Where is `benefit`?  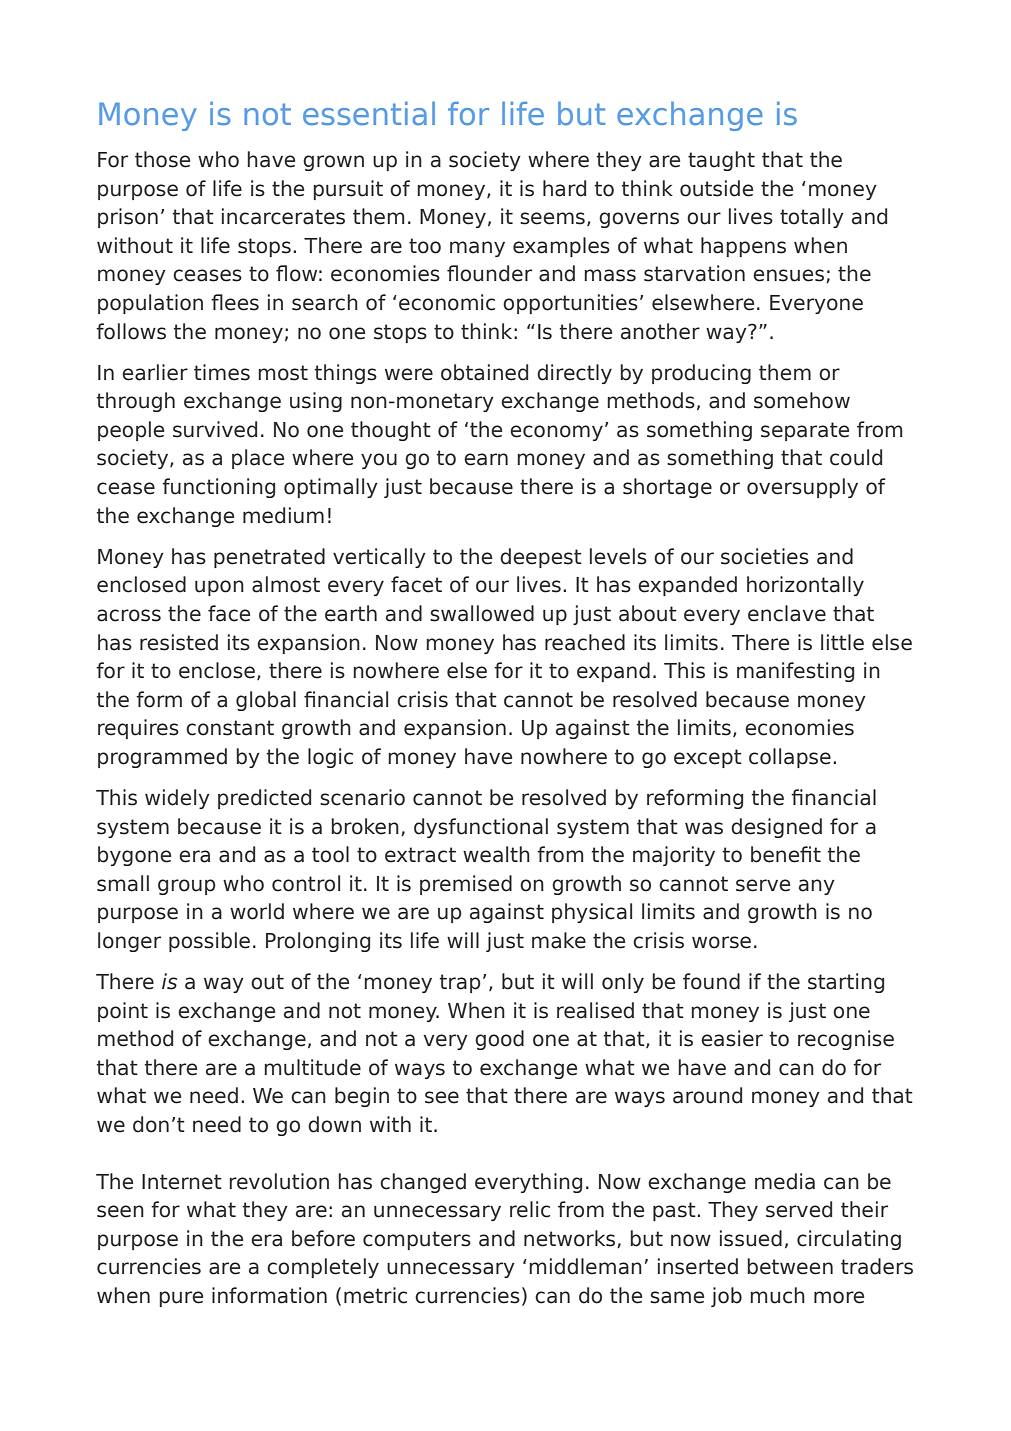
benefit is located at coordinates (786, 854).
